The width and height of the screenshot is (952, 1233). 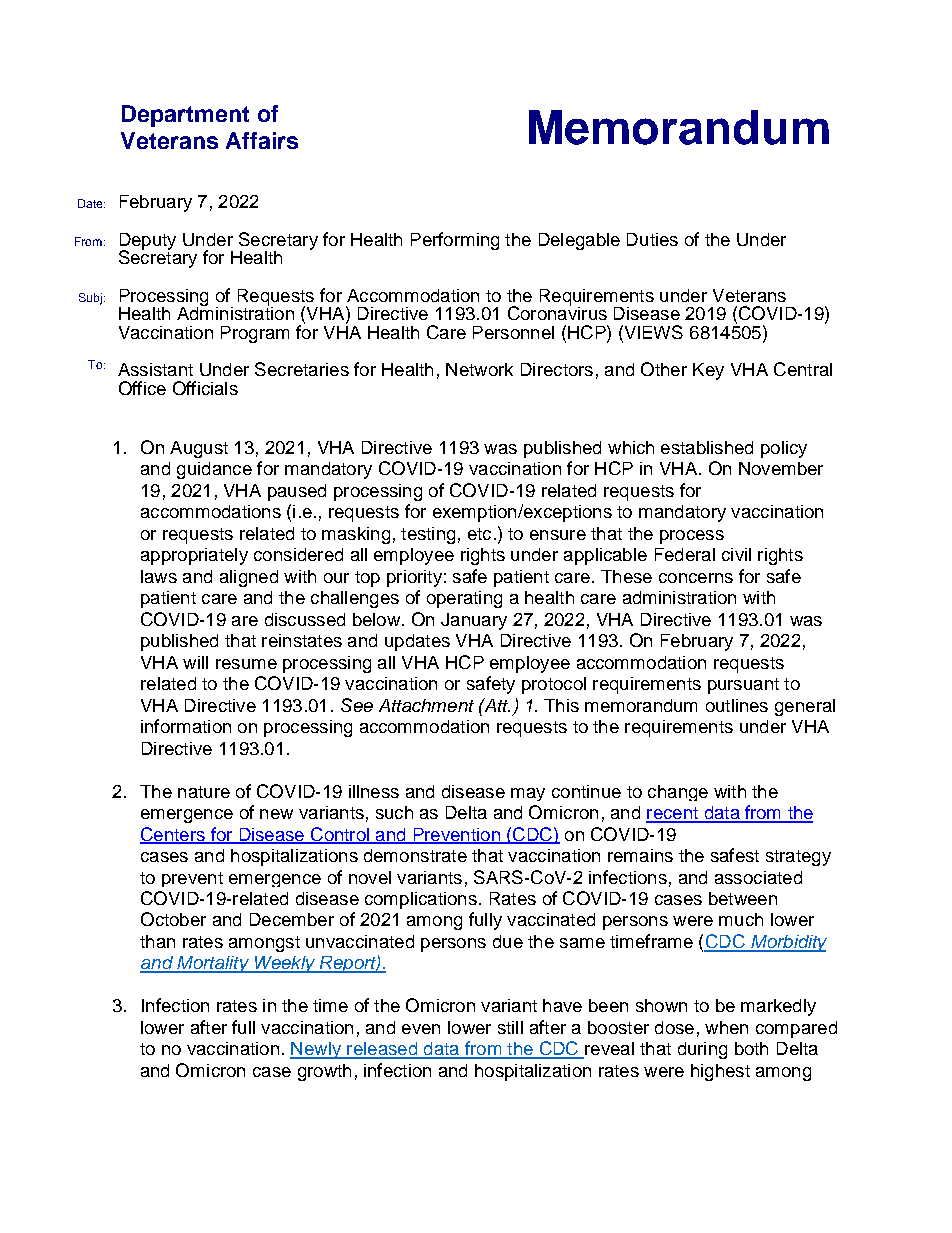 I want to click on Duties, so click(x=652, y=239).
